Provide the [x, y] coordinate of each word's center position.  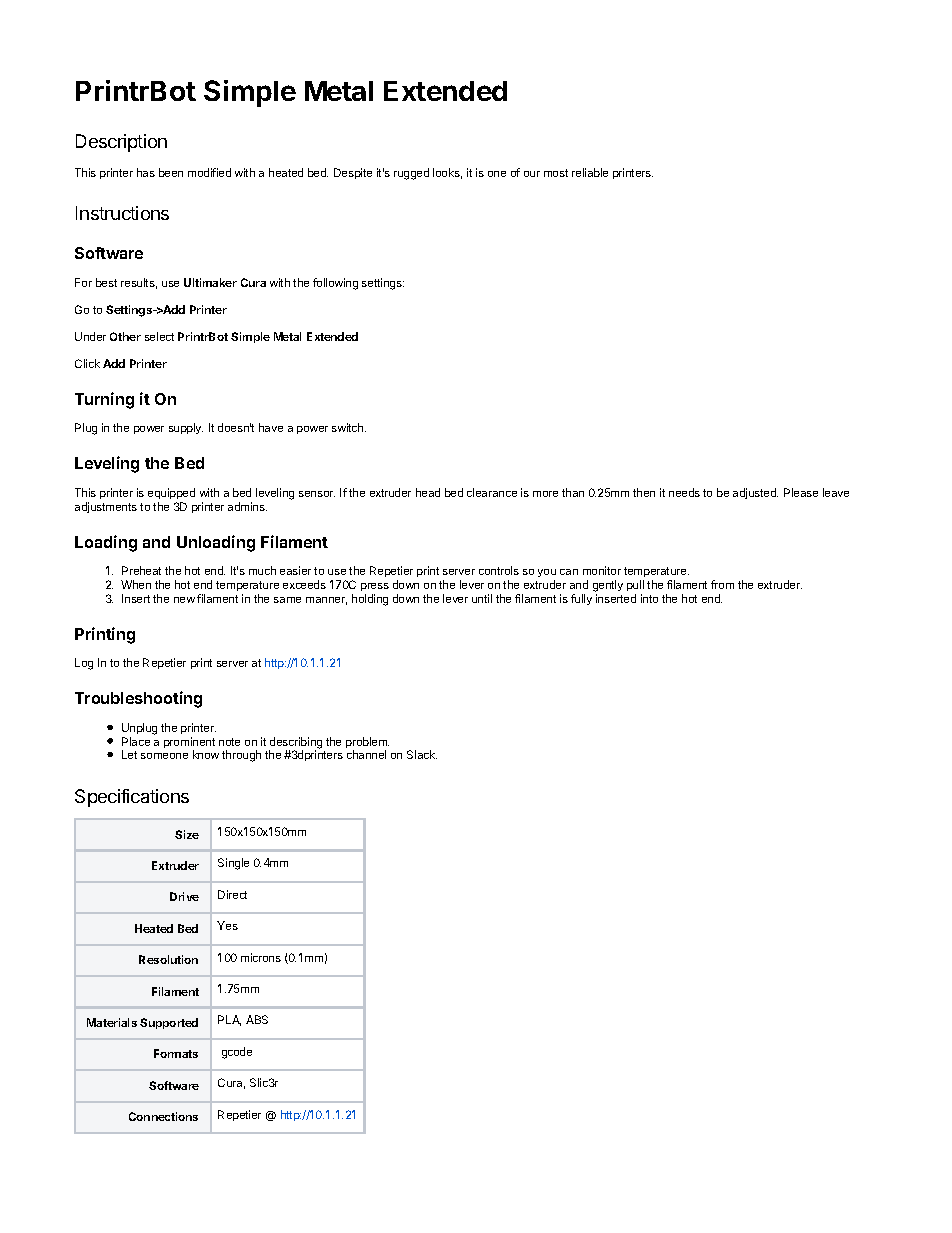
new [184, 600]
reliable [590, 172]
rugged [411, 174]
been [171, 172]
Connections [163, 1116]
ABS [257, 1019]
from [722, 584]
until [482, 598]
